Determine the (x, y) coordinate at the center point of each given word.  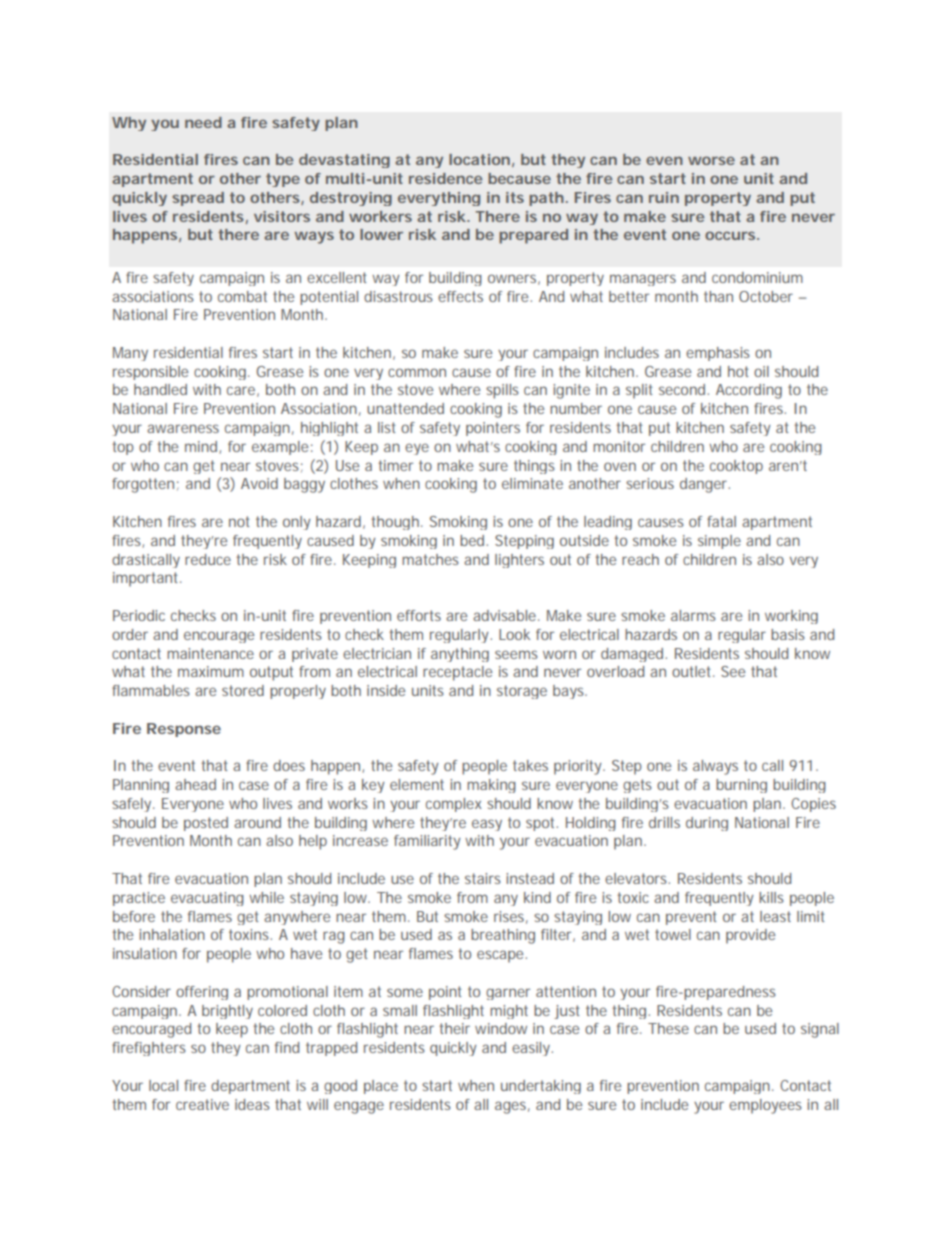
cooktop (736, 467)
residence (446, 178)
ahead (195, 784)
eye (417, 449)
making (491, 786)
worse (711, 160)
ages (510, 1107)
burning (741, 786)
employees (765, 1106)
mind (201, 446)
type (283, 180)
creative (202, 1104)
